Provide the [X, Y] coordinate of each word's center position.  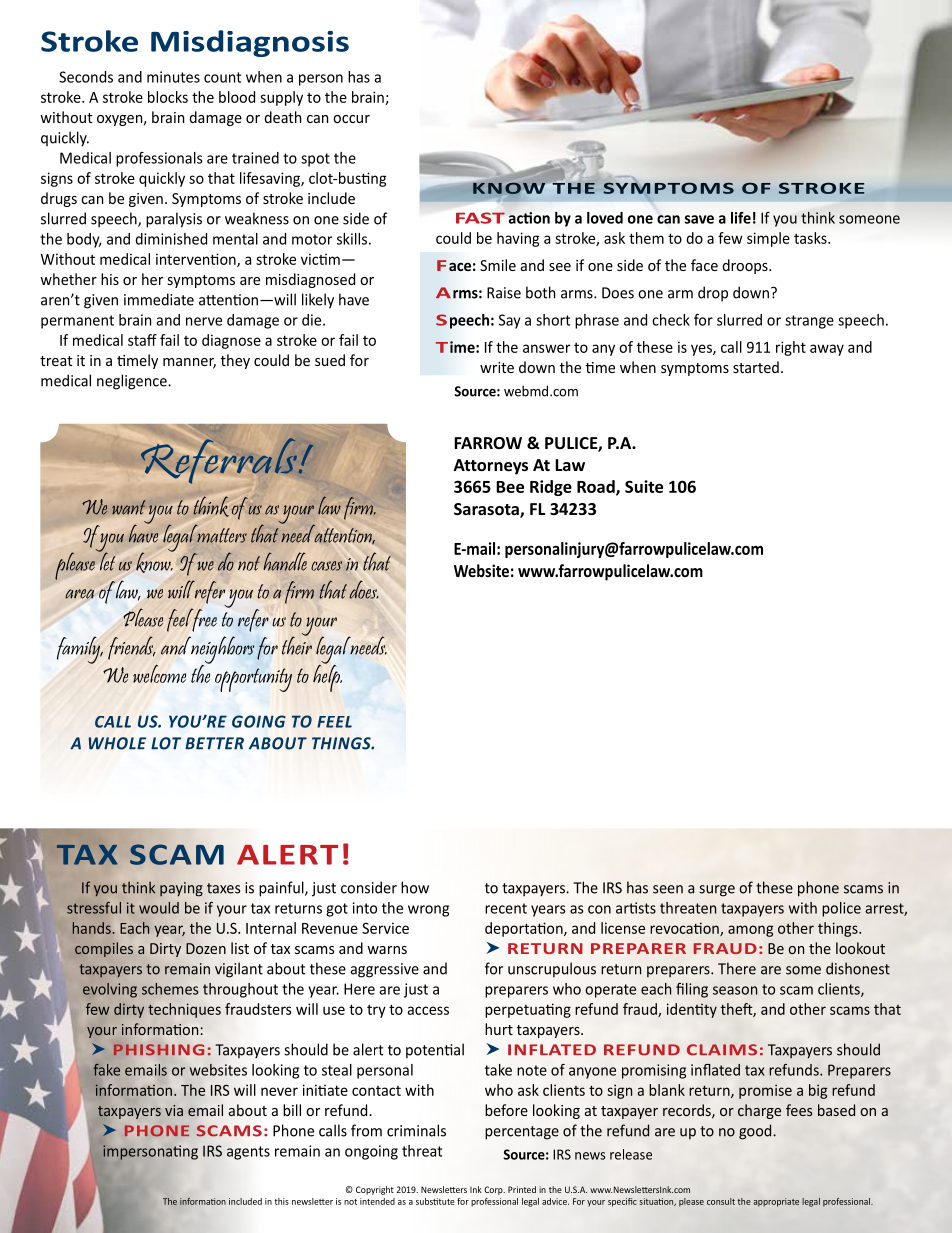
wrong [428, 911]
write [497, 367]
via [174, 1110]
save [699, 219]
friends [132, 648]
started [756, 367]
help [327, 677]
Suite [644, 486]
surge [717, 891]
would [159, 908]
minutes [173, 77]
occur [351, 119]
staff [142, 340]
